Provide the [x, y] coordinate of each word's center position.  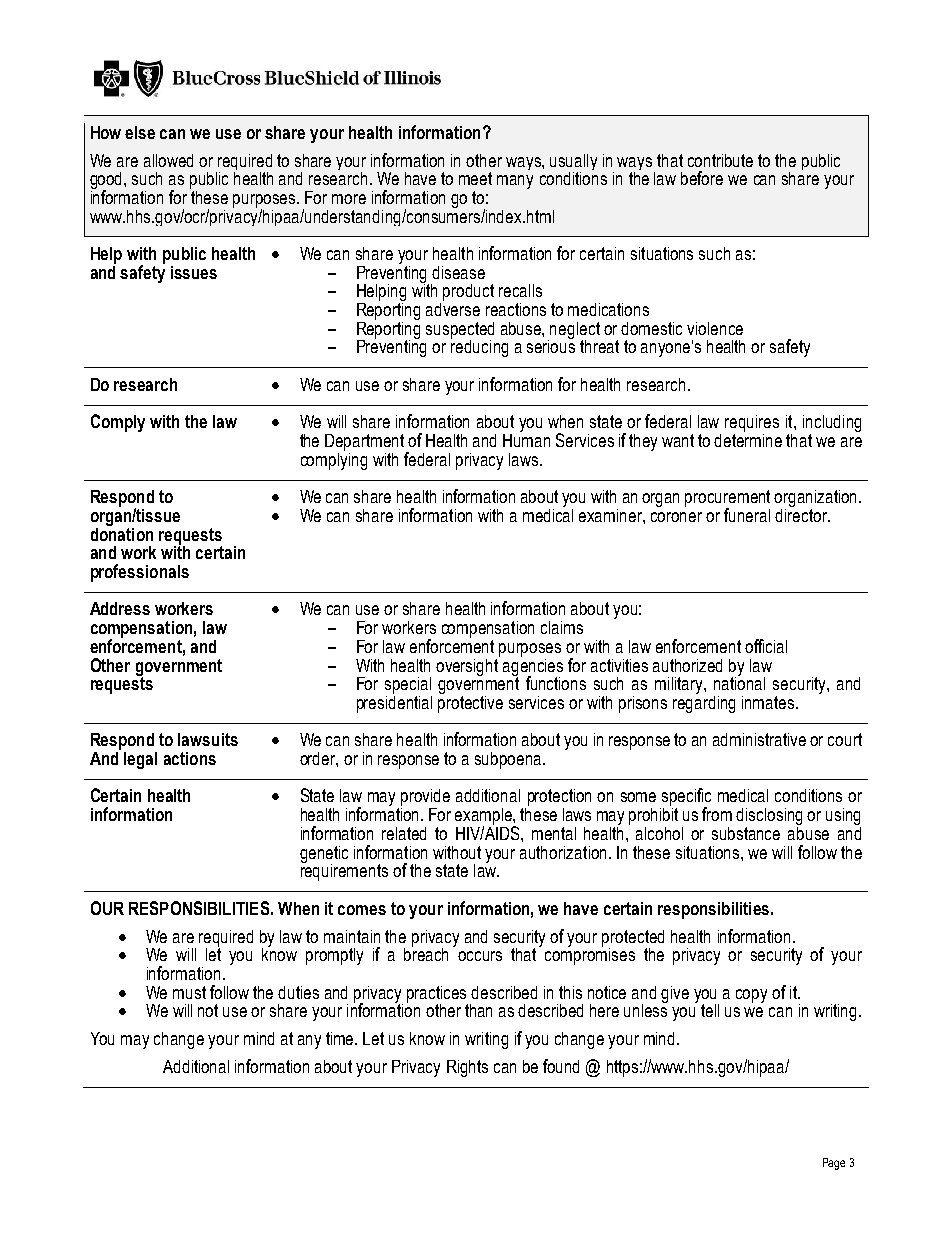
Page [834, 1164]
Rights [467, 1068]
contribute [720, 160]
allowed [168, 160]
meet [475, 178]
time [341, 1038]
